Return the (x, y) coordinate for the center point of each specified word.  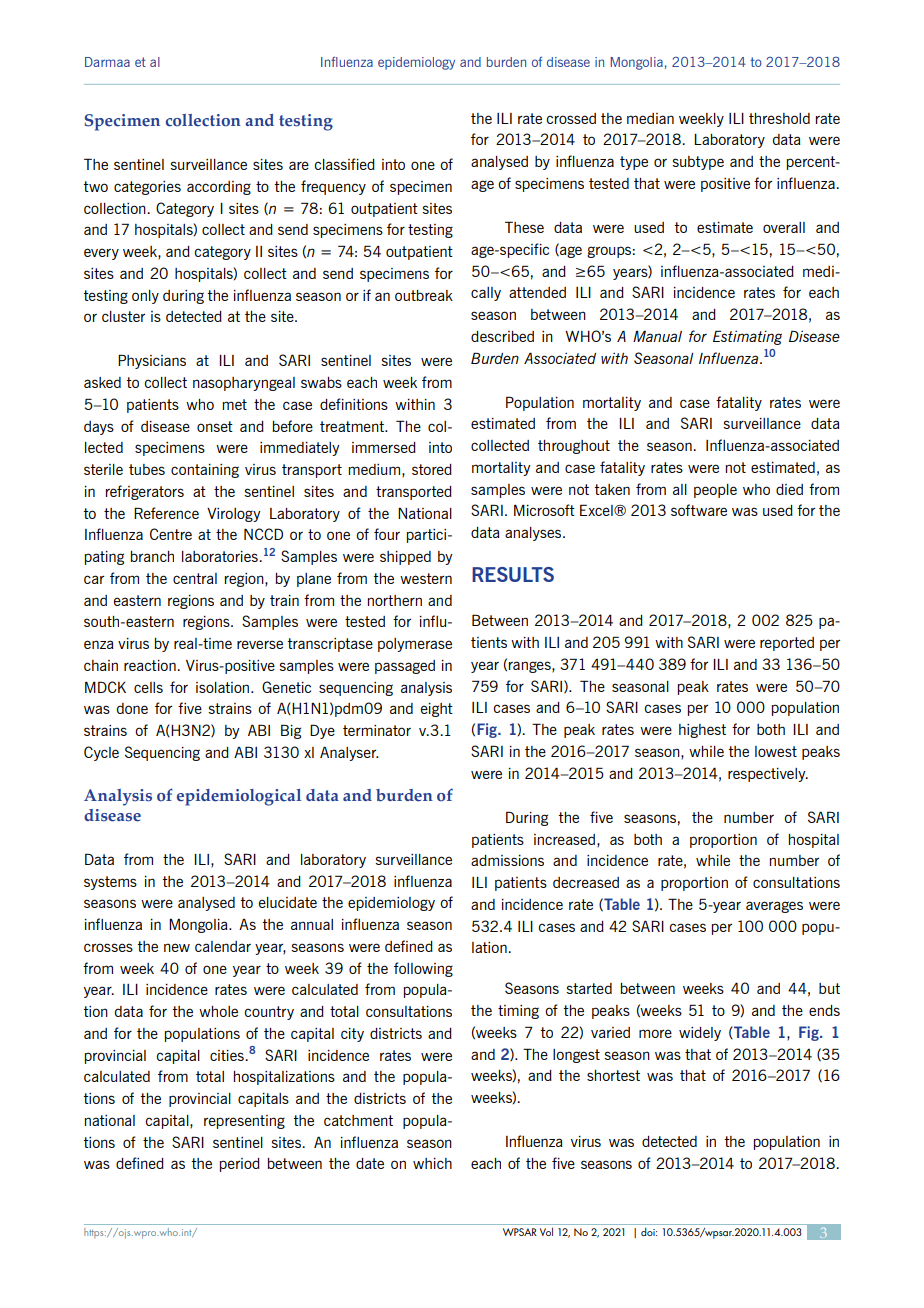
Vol (546, 1231)
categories (147, 188)
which (432, 1163)
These (524, 227)
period (240, 1165)
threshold (779, 118)
